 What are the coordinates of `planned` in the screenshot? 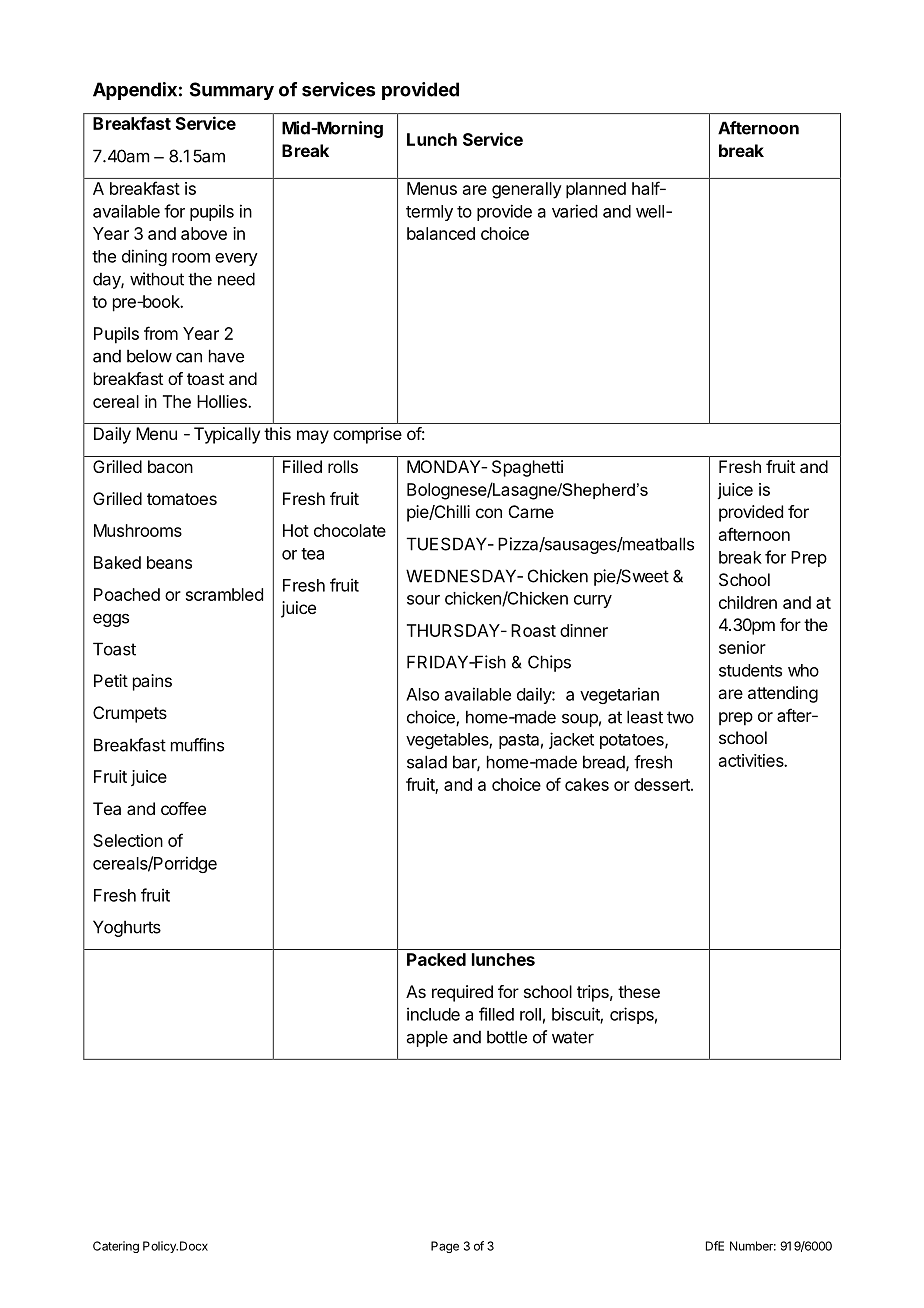 It's located at (596, 190).
